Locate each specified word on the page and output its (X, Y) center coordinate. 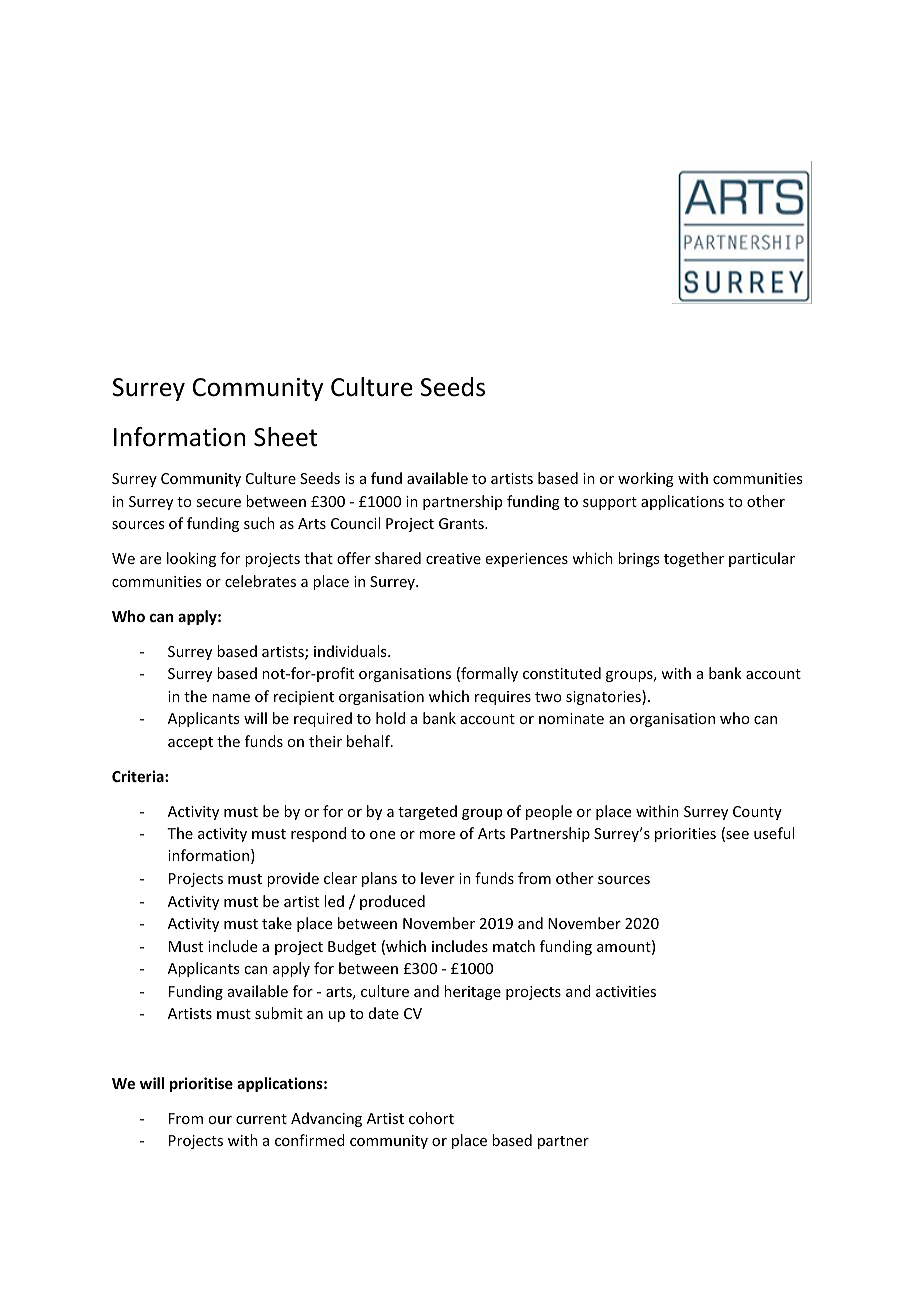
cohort (431, 1118)
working (646, 479)
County (757, 813)
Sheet (285, 437)
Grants (462, 523)
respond (318, 834)
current (261, 1119)
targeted (427, 812)
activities (626, 991)
